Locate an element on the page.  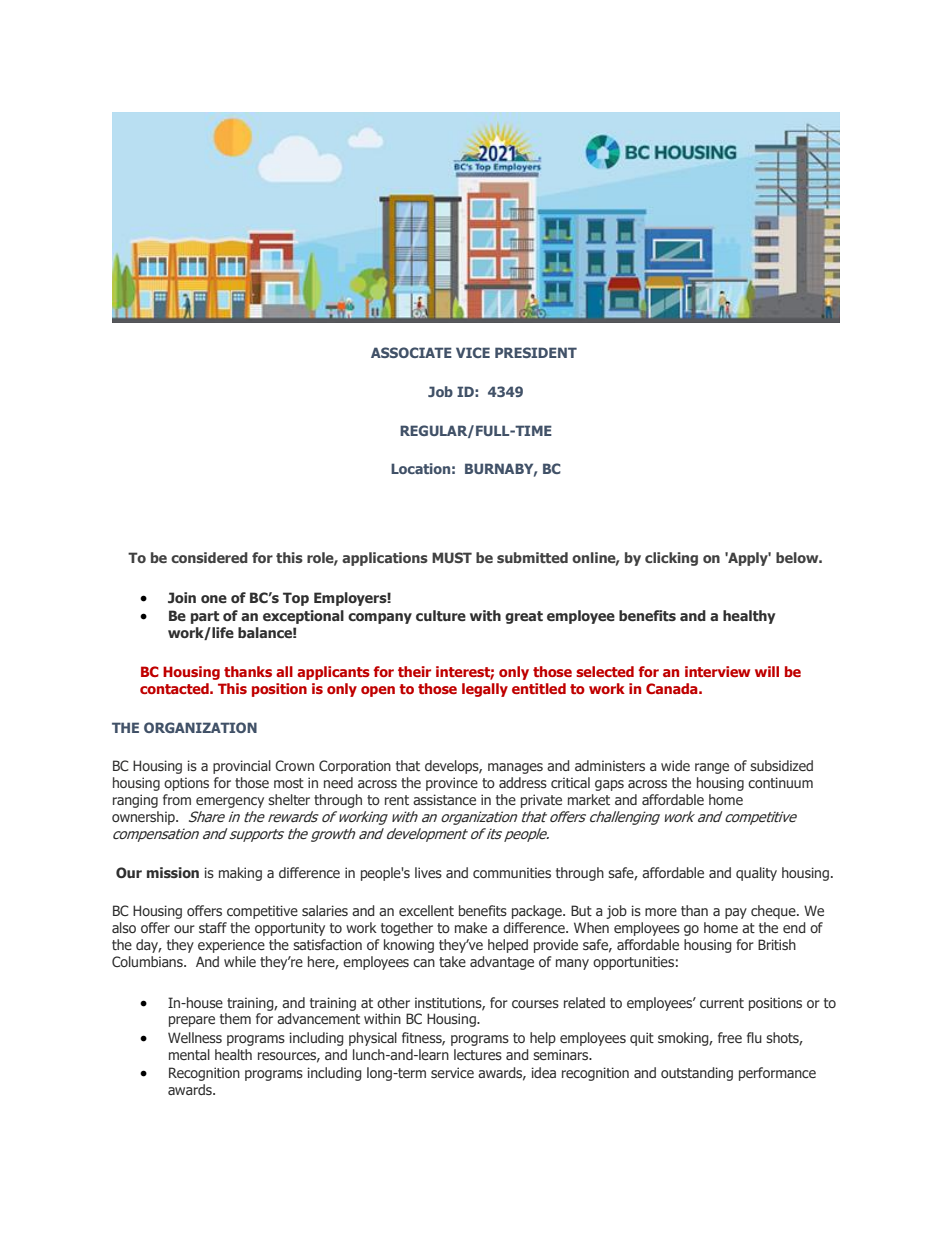
ASSOCIATE is located at coordinates (411, 352).
